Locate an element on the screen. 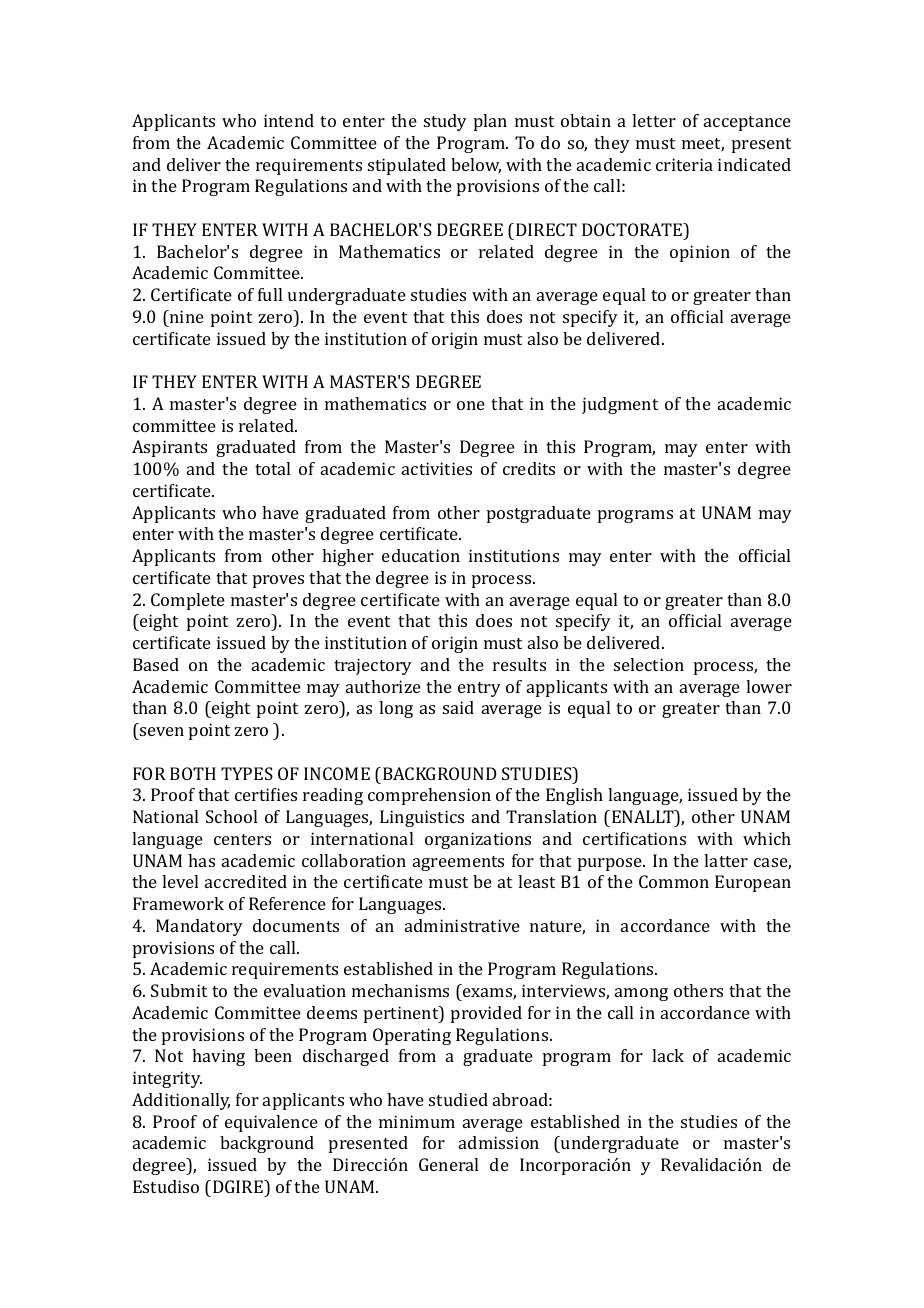 This screenshot has height=1308, width=924. intend is located at coordinates (289, 120).
